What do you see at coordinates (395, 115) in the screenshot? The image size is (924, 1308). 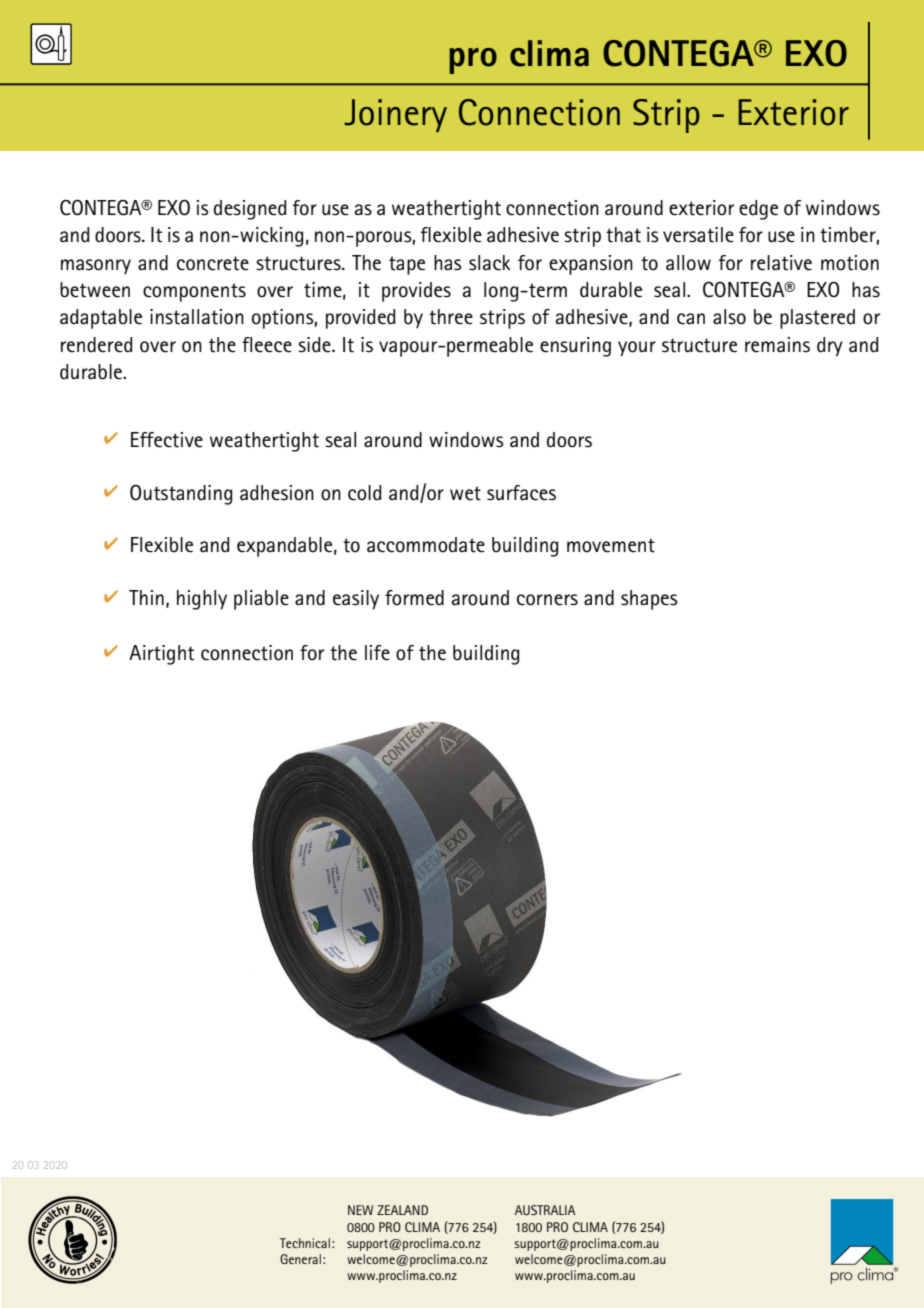 I see `Joinery` at bounding box center [395, 115].
